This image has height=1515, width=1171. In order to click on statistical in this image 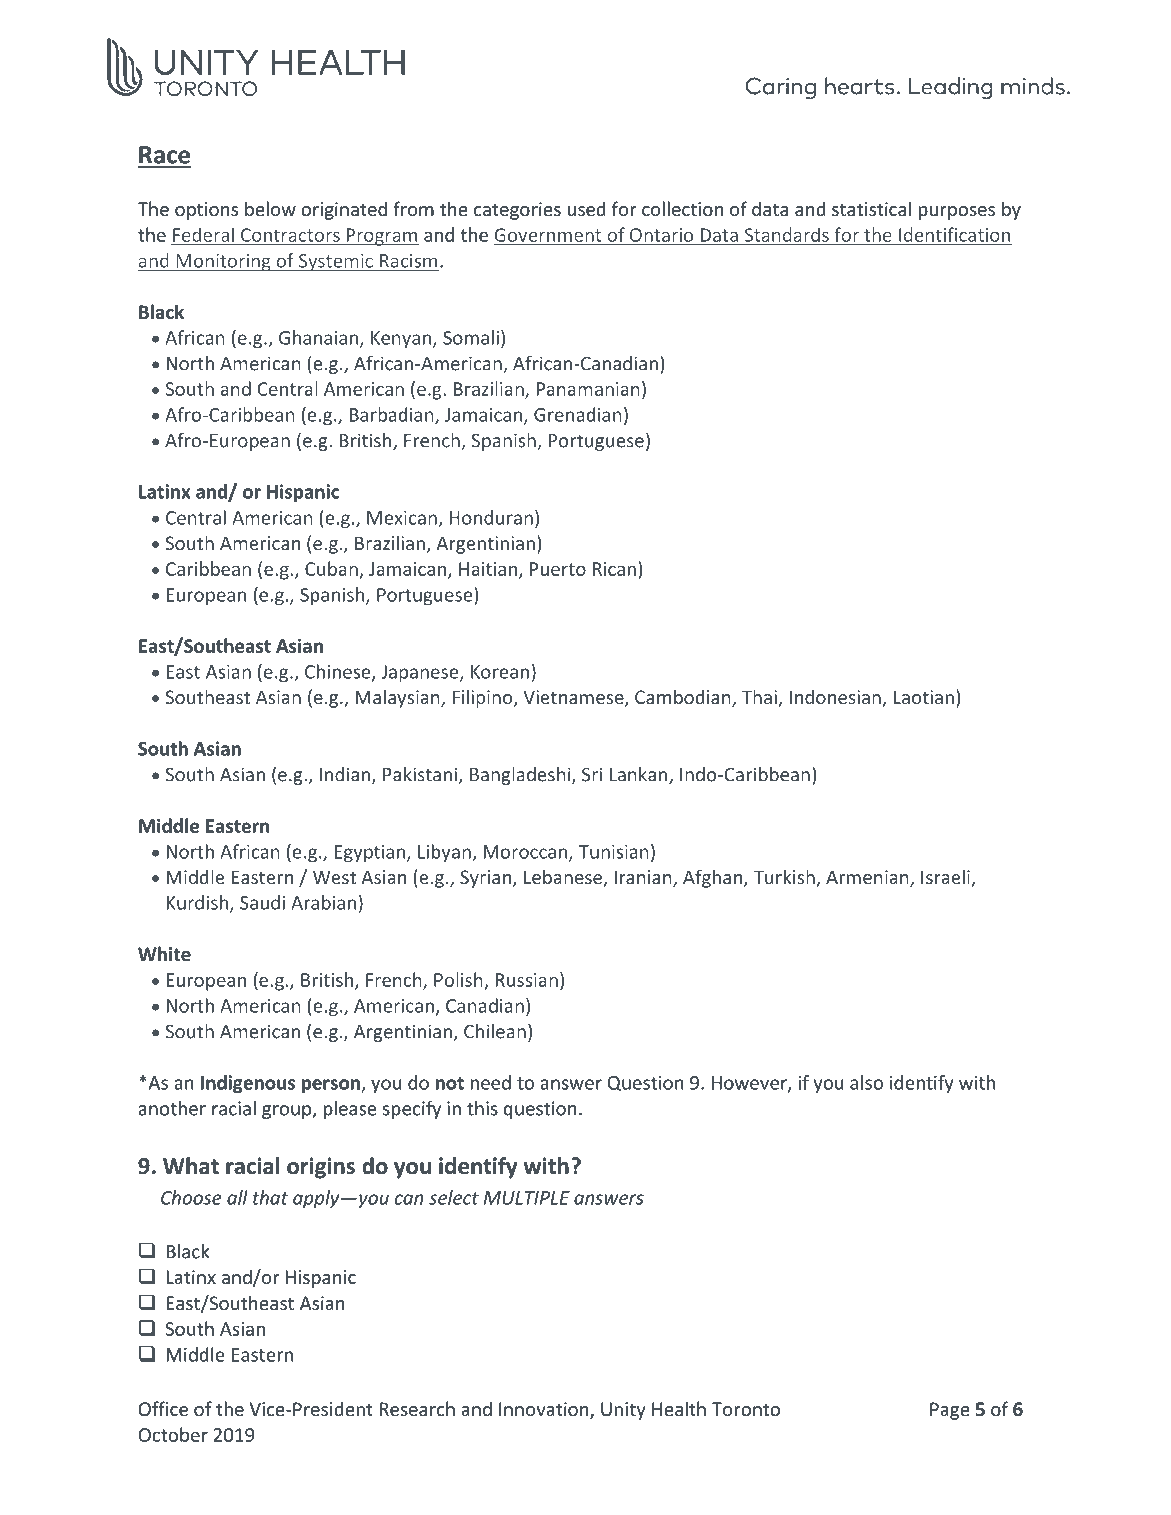, I will do `click(871, 208)`.
